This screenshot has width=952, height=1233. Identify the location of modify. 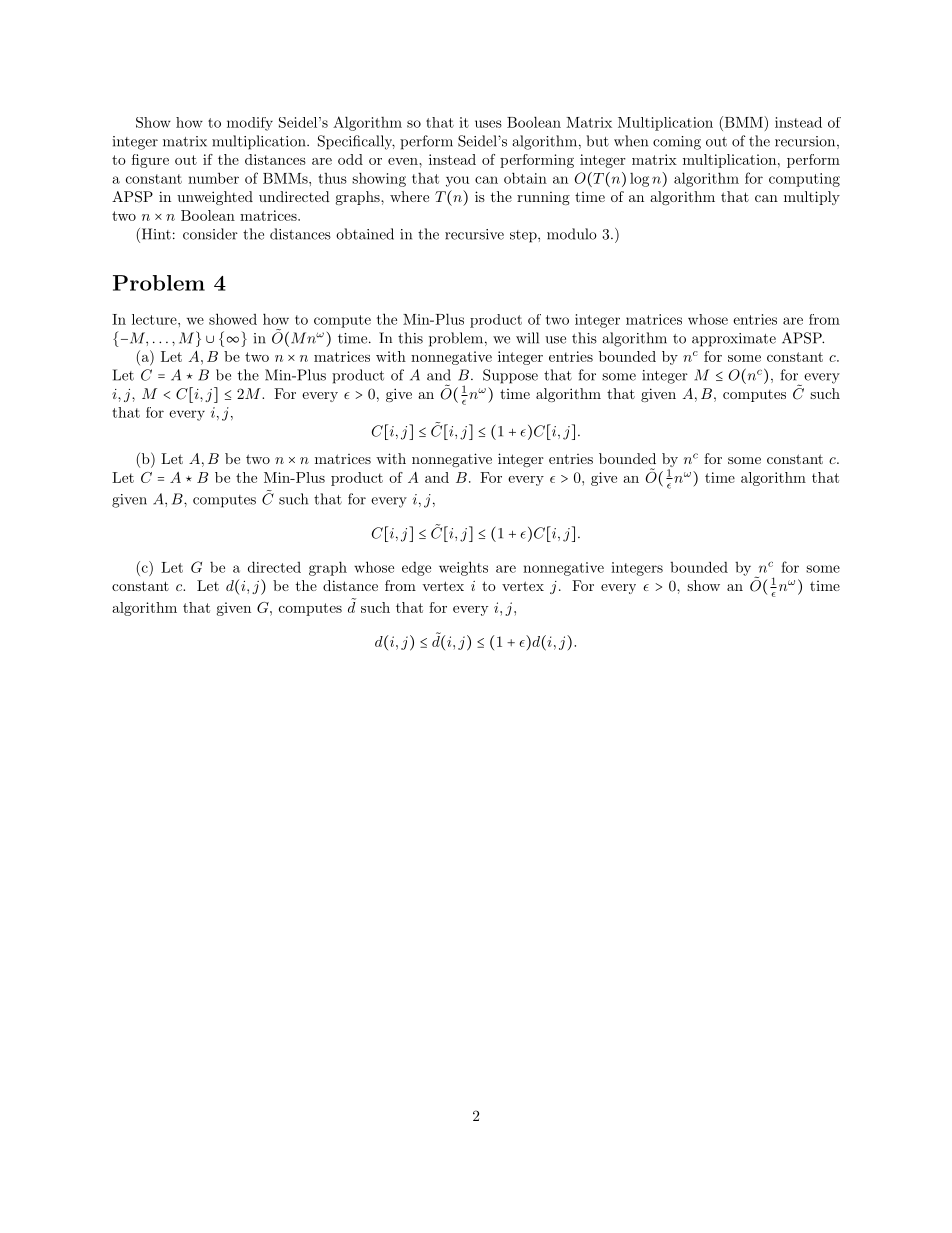
(250, 124).
